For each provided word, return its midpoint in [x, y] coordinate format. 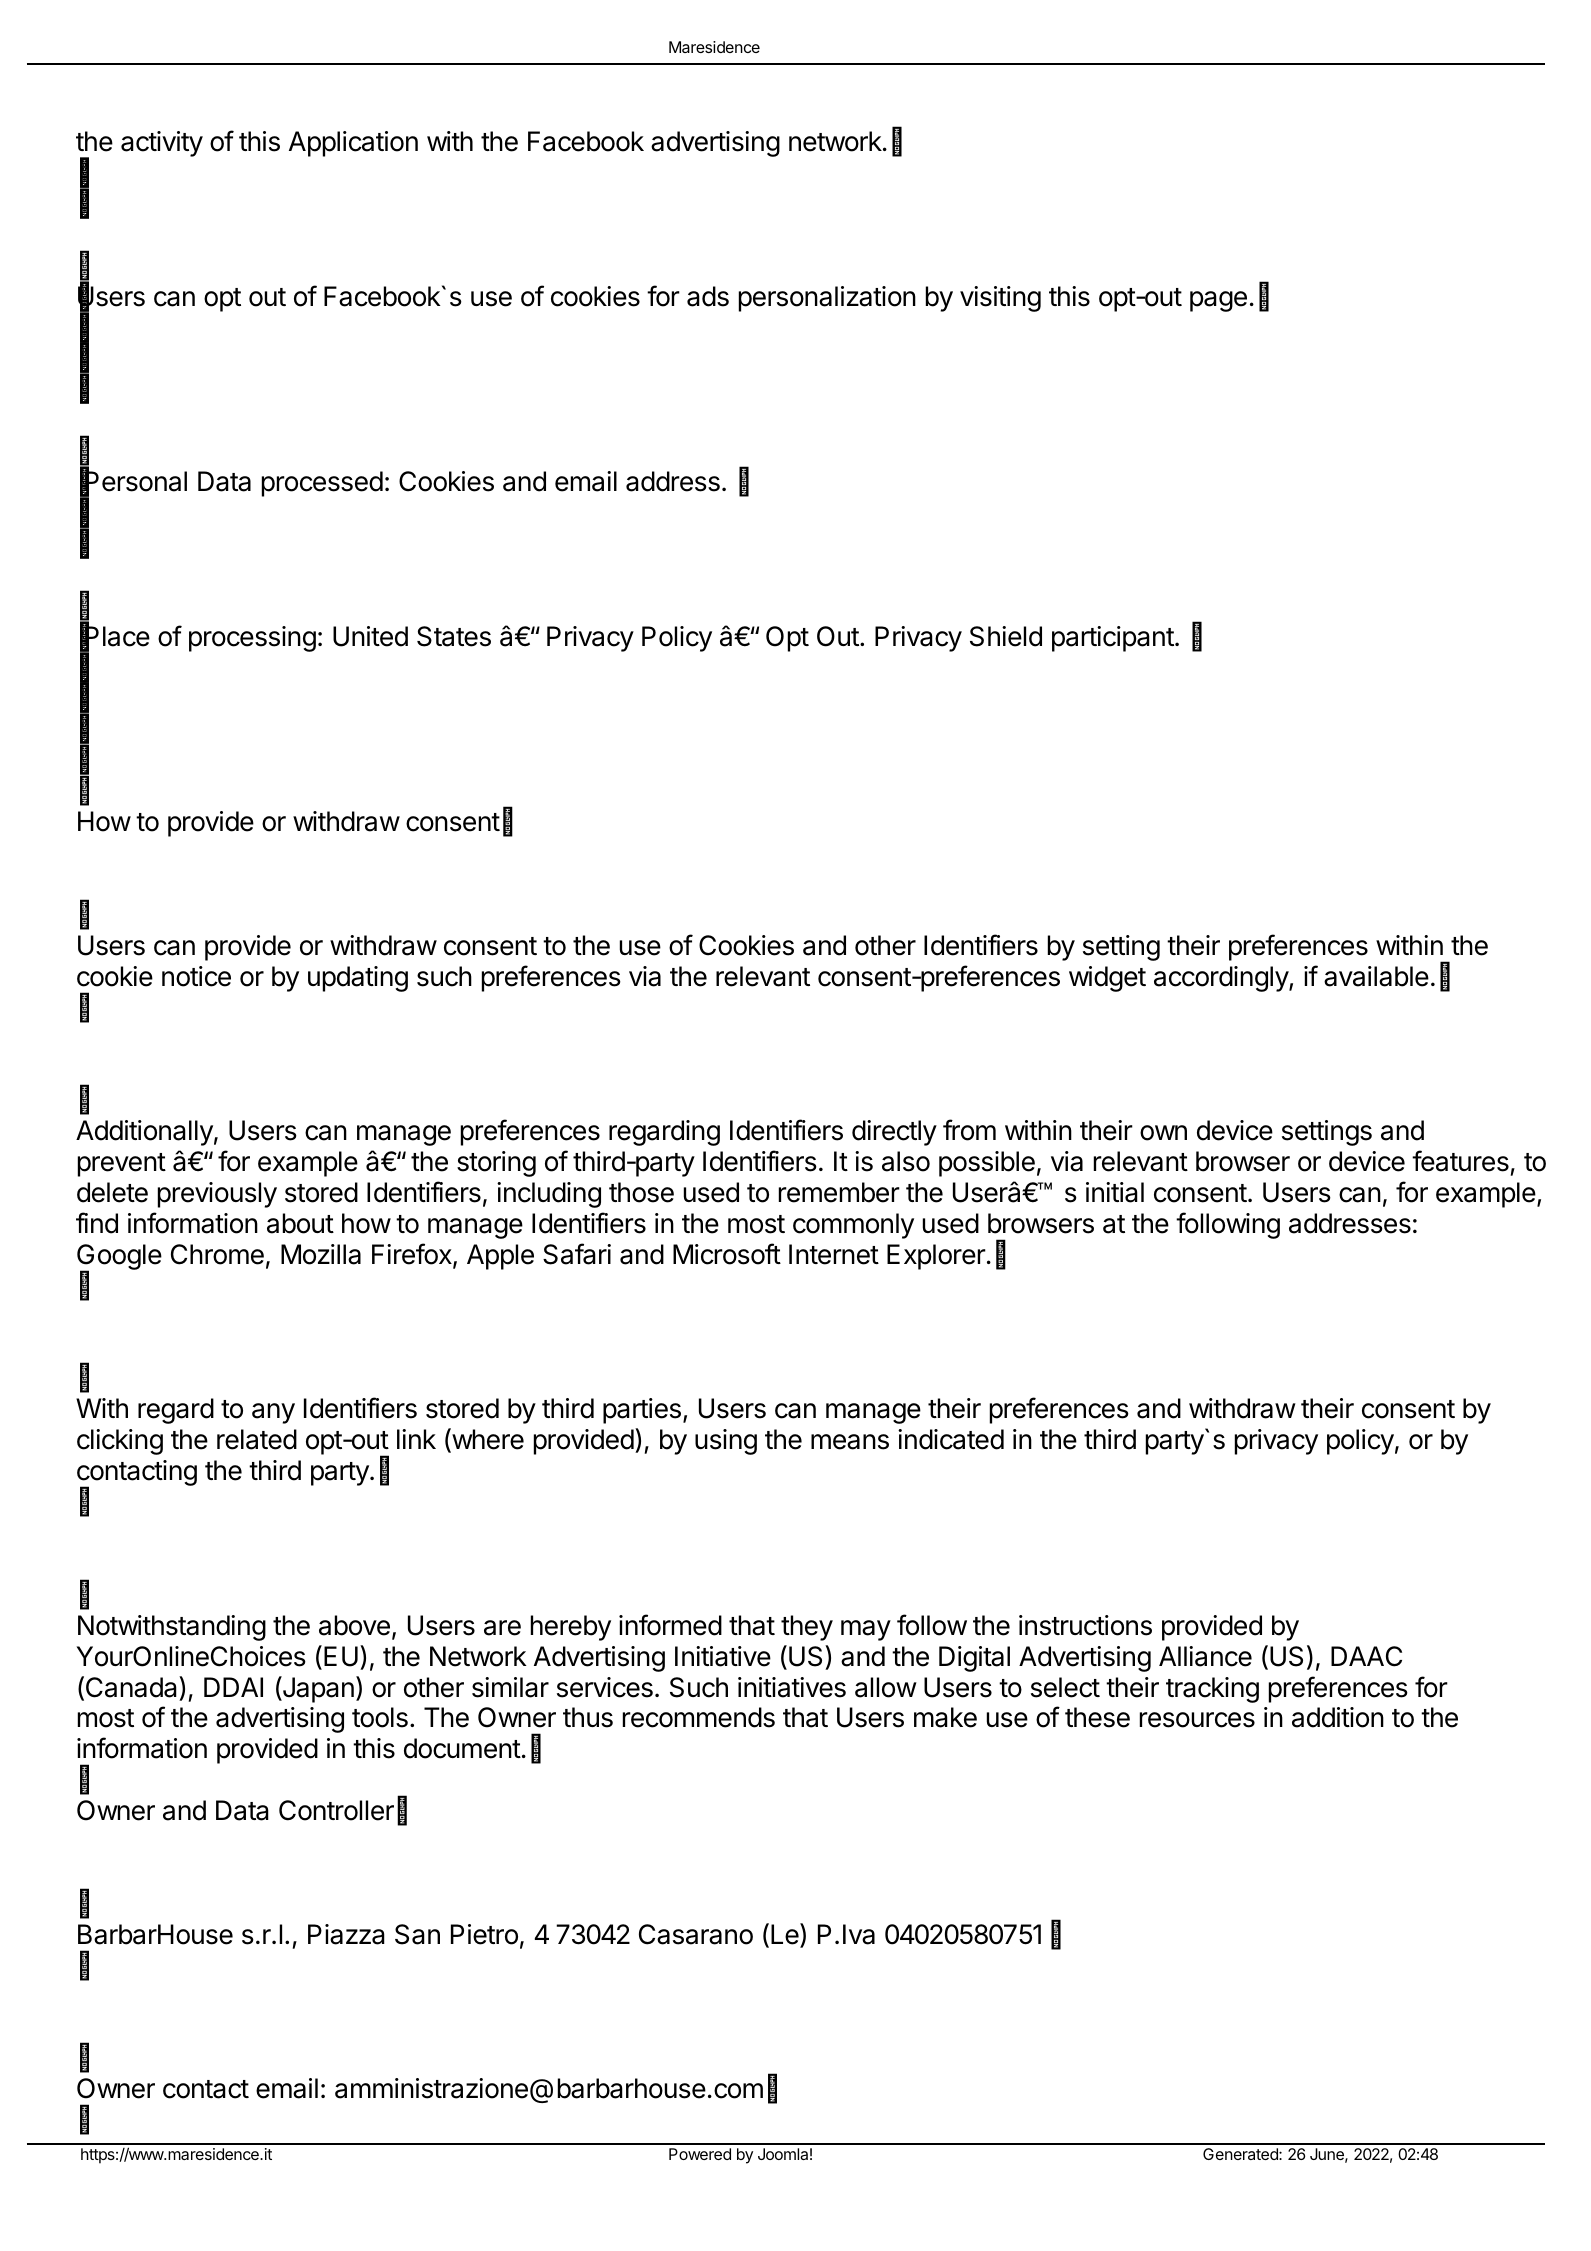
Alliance [1205, 1656]
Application [353, 144]
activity [162, 144]
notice [196, 976]
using [726, 1442]
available [1376, 976]
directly [894, 1133]
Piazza [346, 1934]
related [257, 1439]
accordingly [1222, 979]
